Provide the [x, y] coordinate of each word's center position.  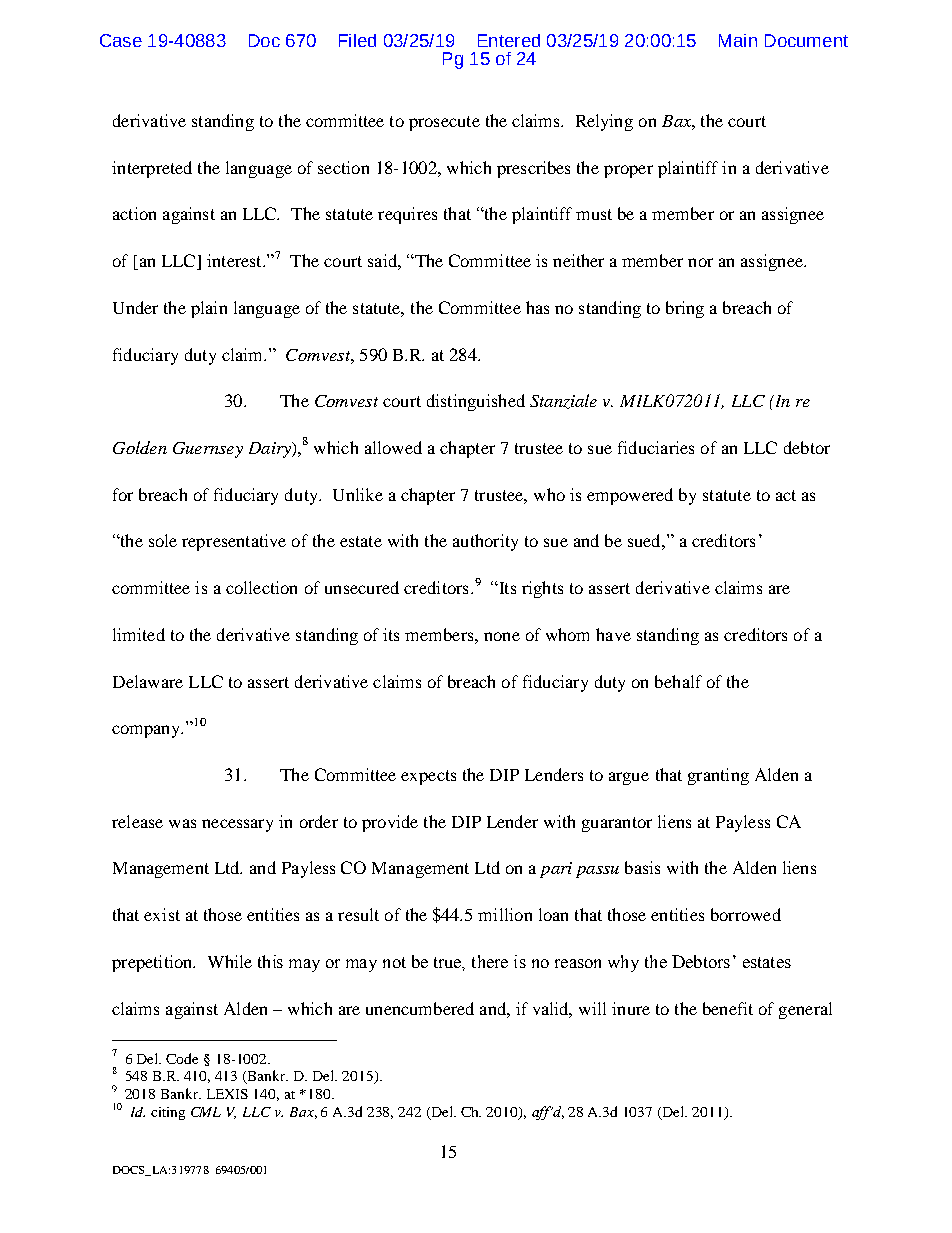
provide [390, 823]
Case [121, 40]
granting [718, 776]
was [182, 823]
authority [485, 542]
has [537, 307]
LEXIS [227, 1094]
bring [685, 309]
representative [234, 542]
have [613, 634]
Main [738, 40]
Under [135, 307]
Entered [509, 40]
